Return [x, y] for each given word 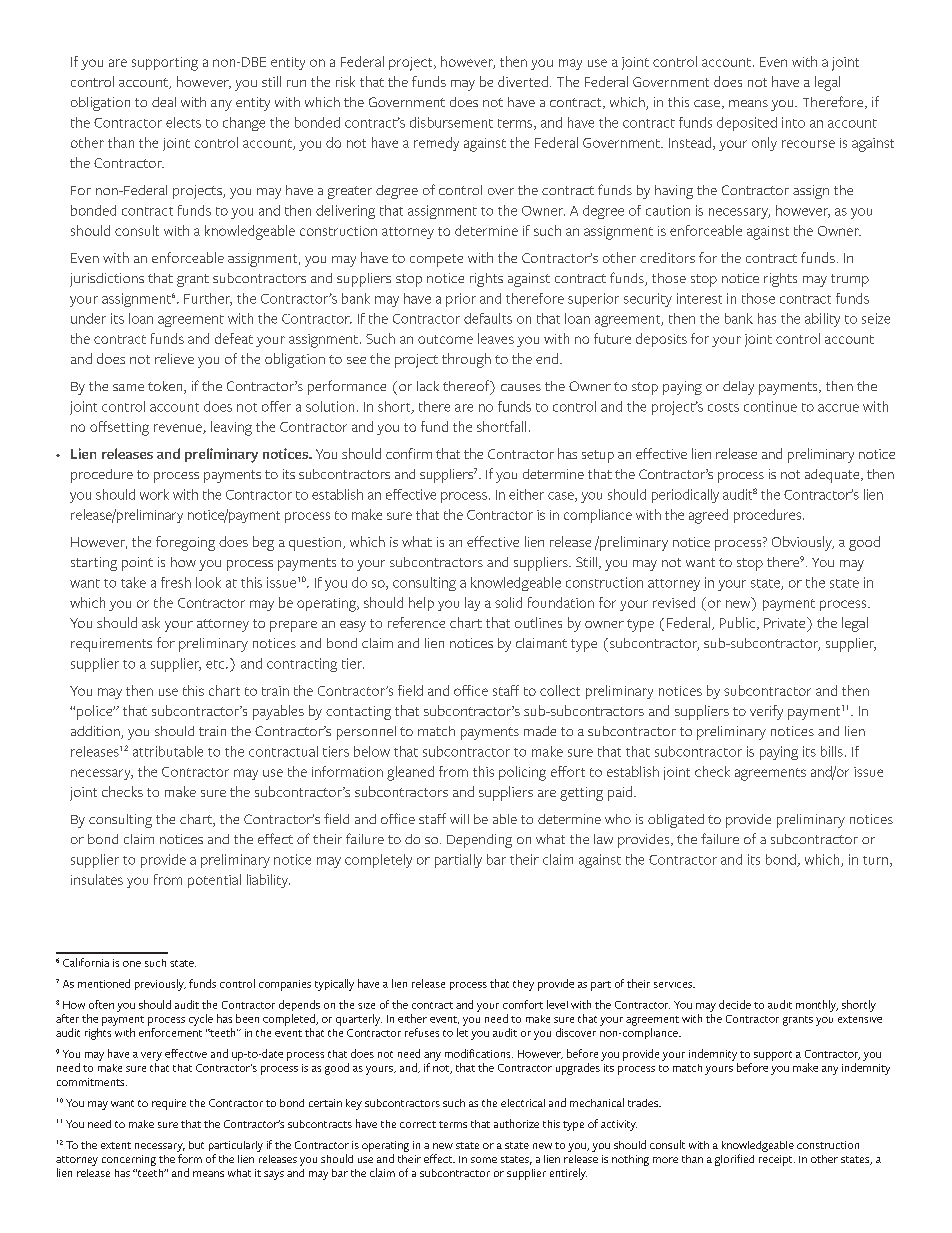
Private [786, 622]
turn [875, 860]
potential [214, 881]
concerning [129, 1160]
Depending [479, 841]
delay [738, 388]
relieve [174, 358]
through [466, 360]
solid [508, 602]
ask [151, 622]
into [793, 122]
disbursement [451, 122]
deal [164, 102]
